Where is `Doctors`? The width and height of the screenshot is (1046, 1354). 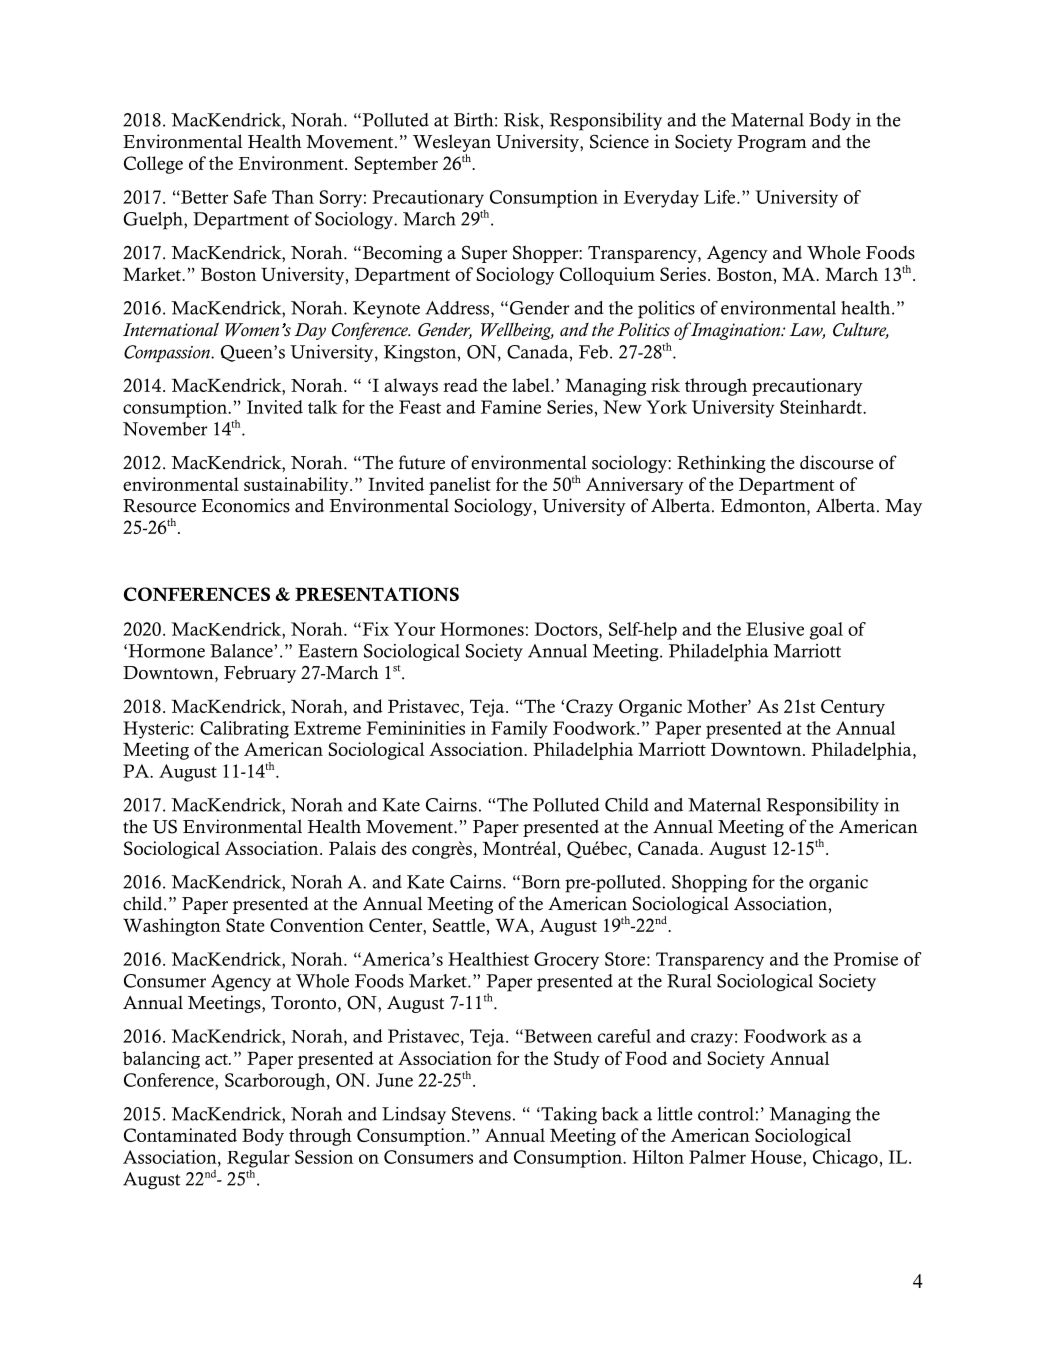 Doctors is located at coordinates (567, 629).
